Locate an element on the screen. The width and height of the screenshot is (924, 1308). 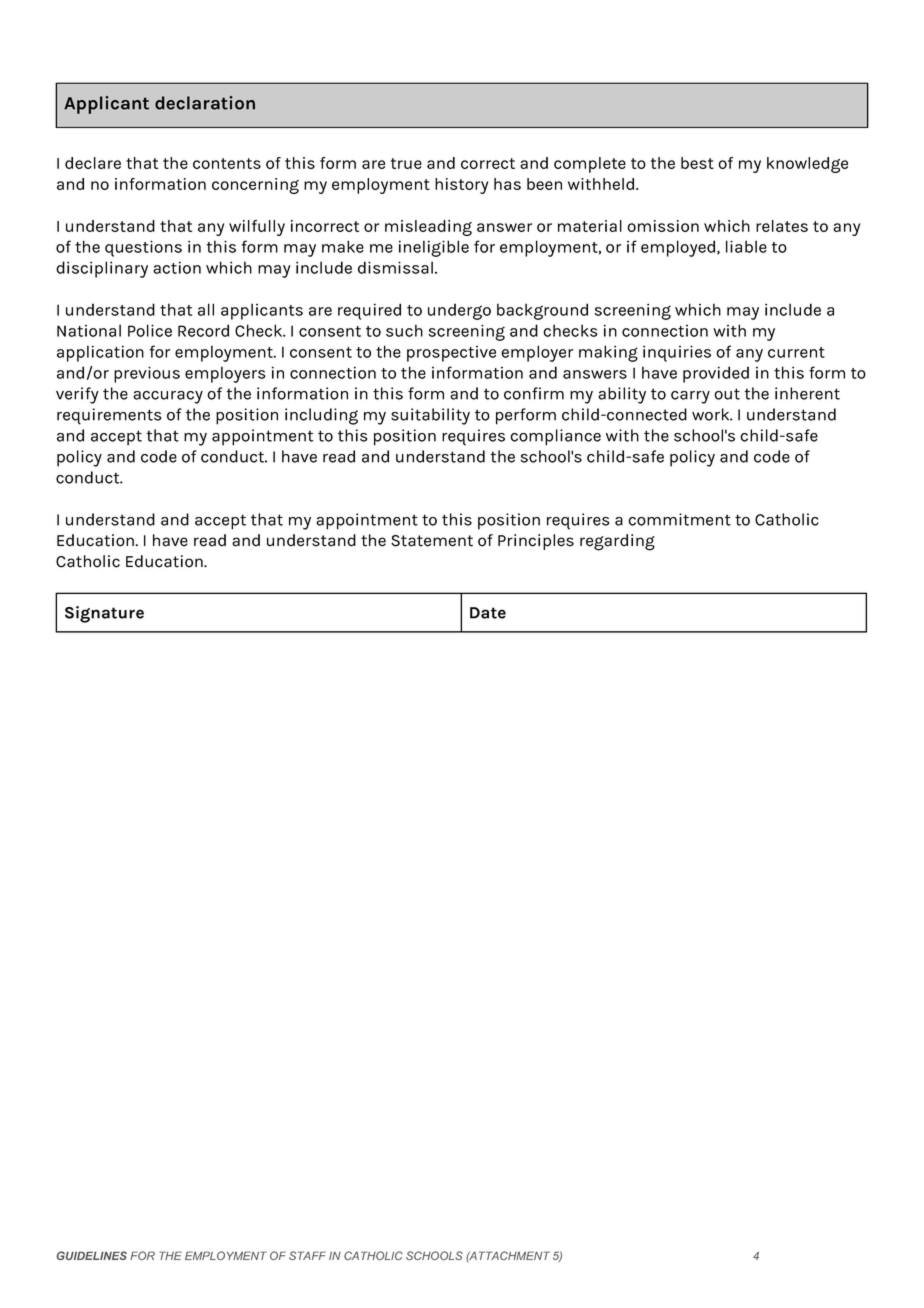
Date is located at coordinates (488, 613).
